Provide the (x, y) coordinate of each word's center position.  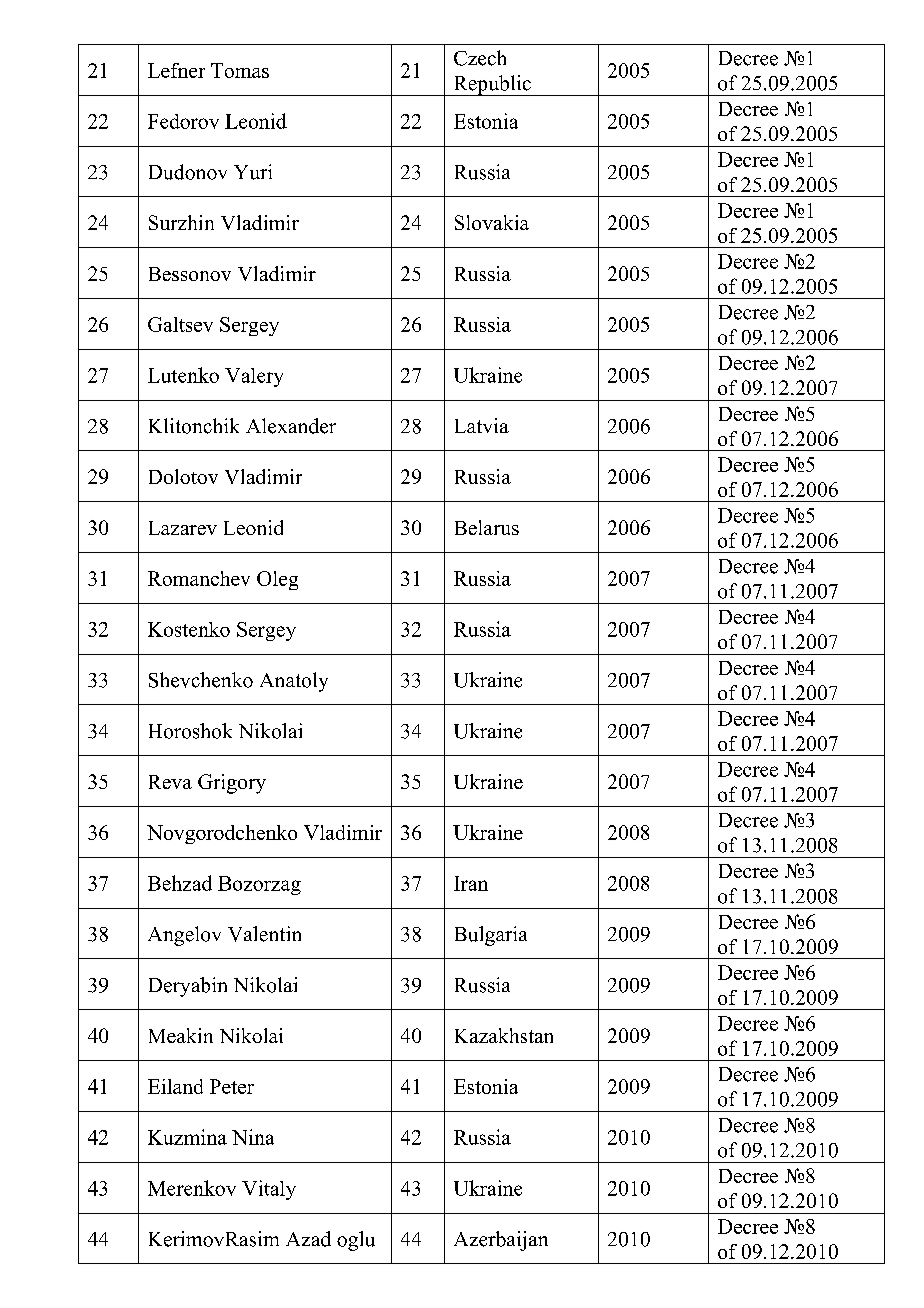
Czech (480, 58)
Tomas (240, 70)
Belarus (487, 527)
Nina (253, 1137)
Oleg (277, 580)
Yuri (253, 172)
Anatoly (294, 682)
